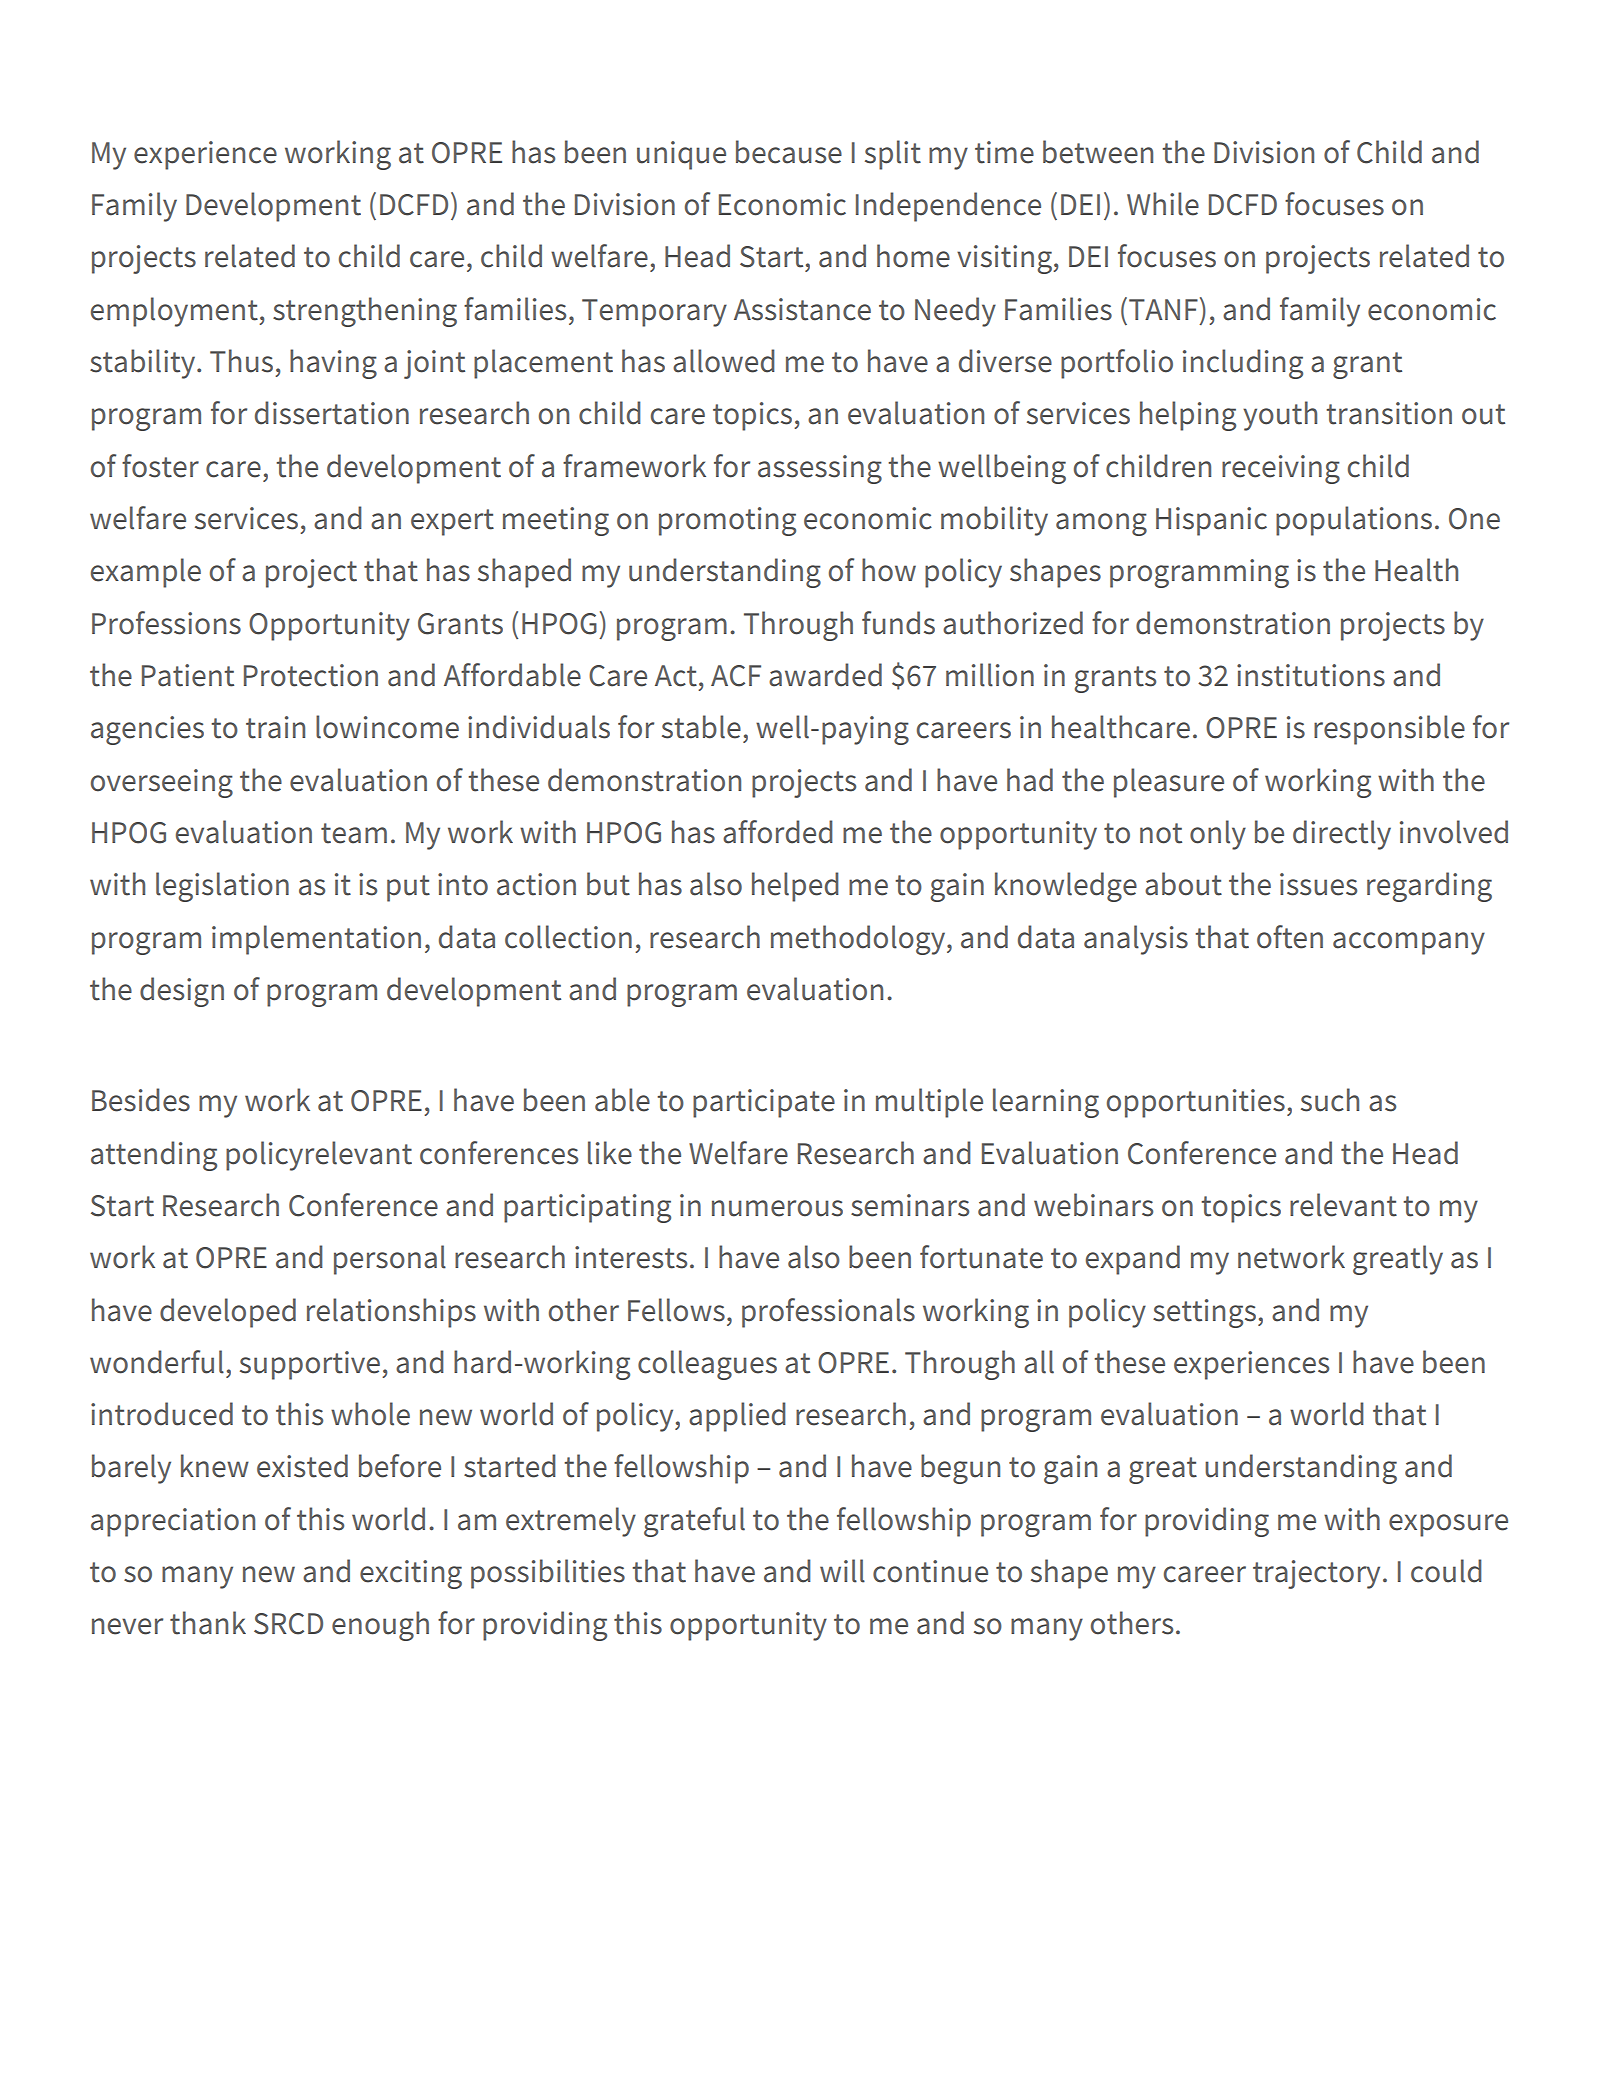  I want to click on trajectory, so click(1316, 1574).
